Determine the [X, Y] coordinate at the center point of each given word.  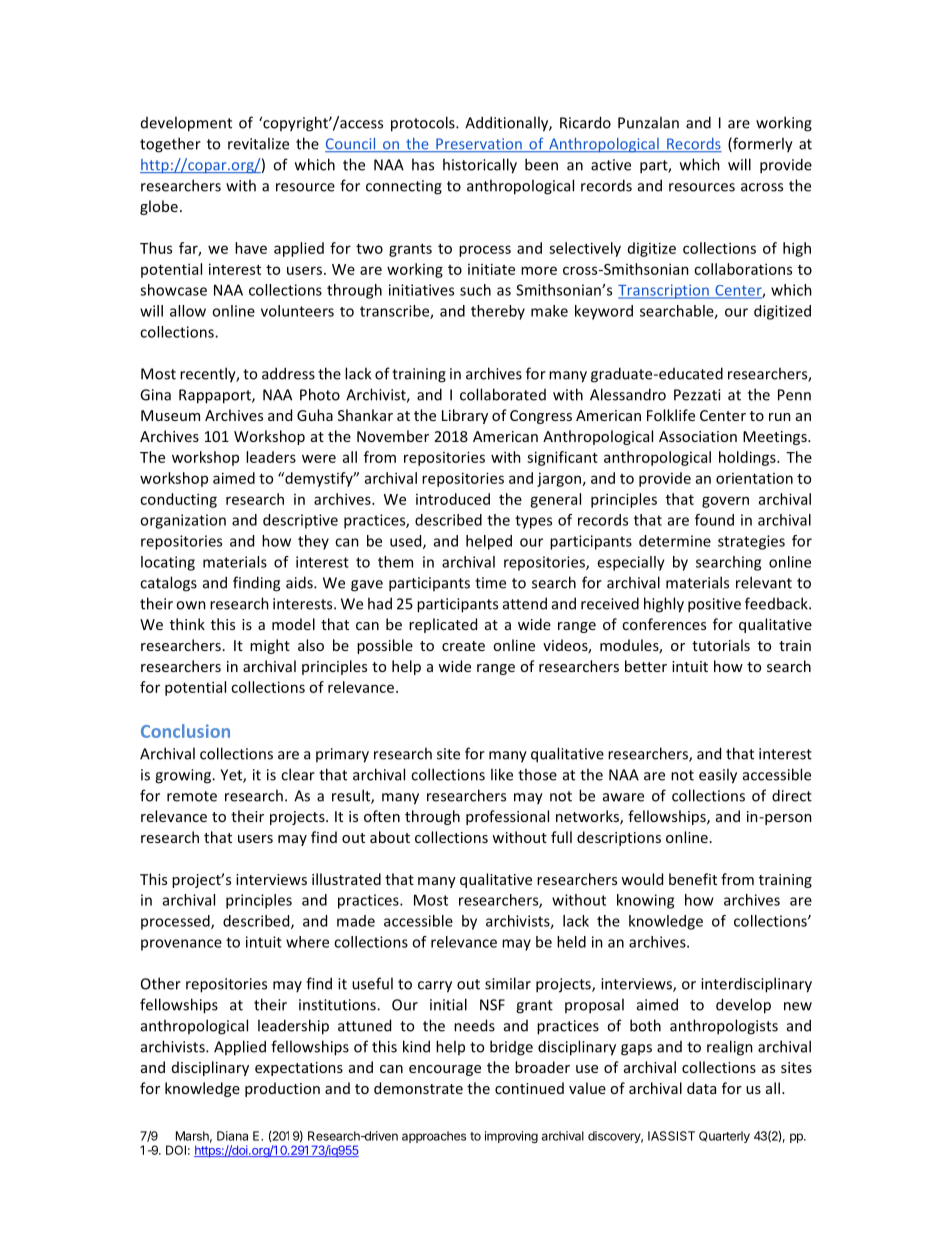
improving [511, 1137]
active [611, 165]
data [701, 1088]
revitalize [258, 143]
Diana [232, 1136]
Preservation [479, 145]
